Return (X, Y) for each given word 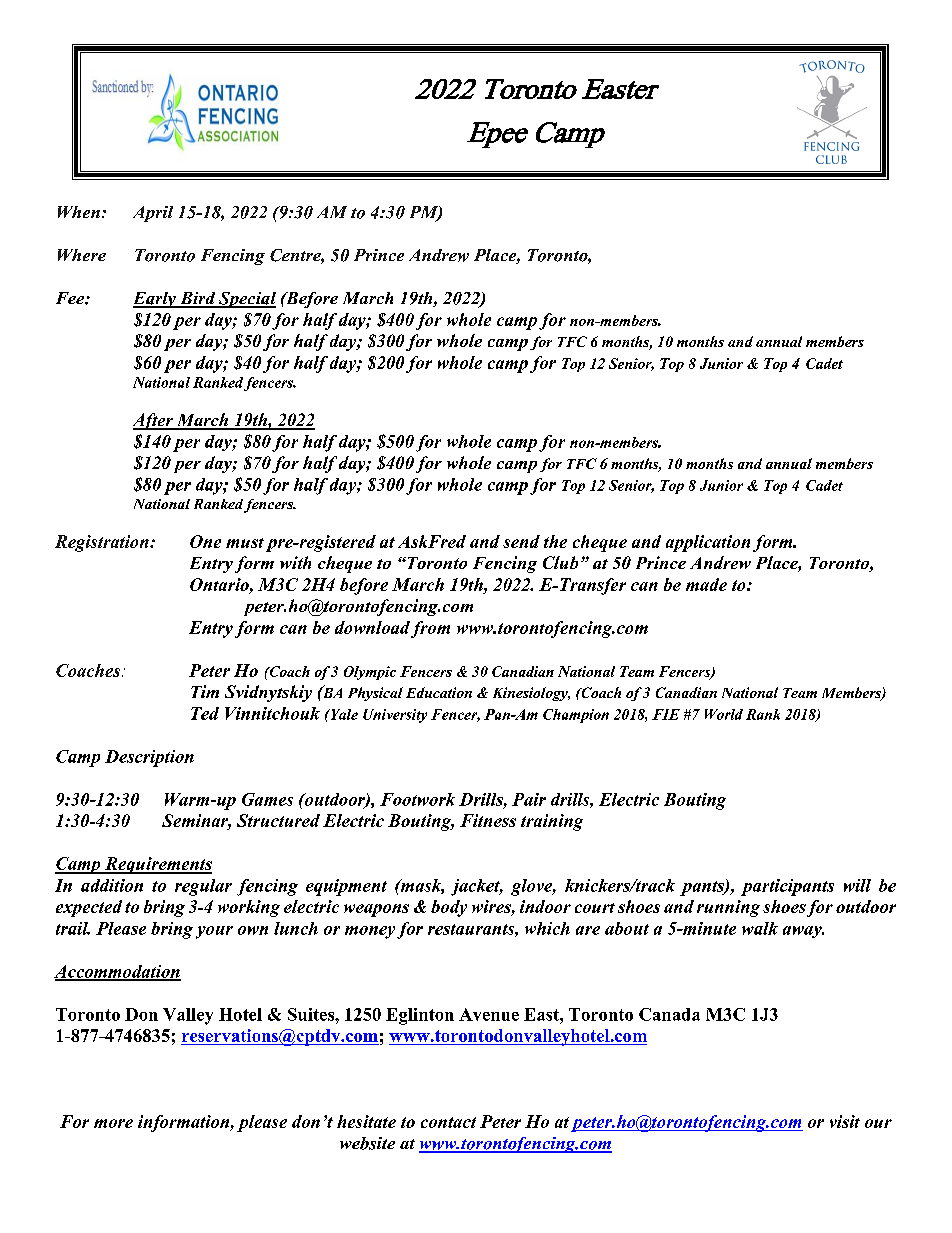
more (113, 1123)
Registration (103, 543)
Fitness (488, 820)
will (857, 885)
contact (448, 1122)
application (708, 543)
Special (246, 300)
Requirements (157, 865)
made (706, 584)
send (521, 541)
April (153, 214)
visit (845, 1121)
